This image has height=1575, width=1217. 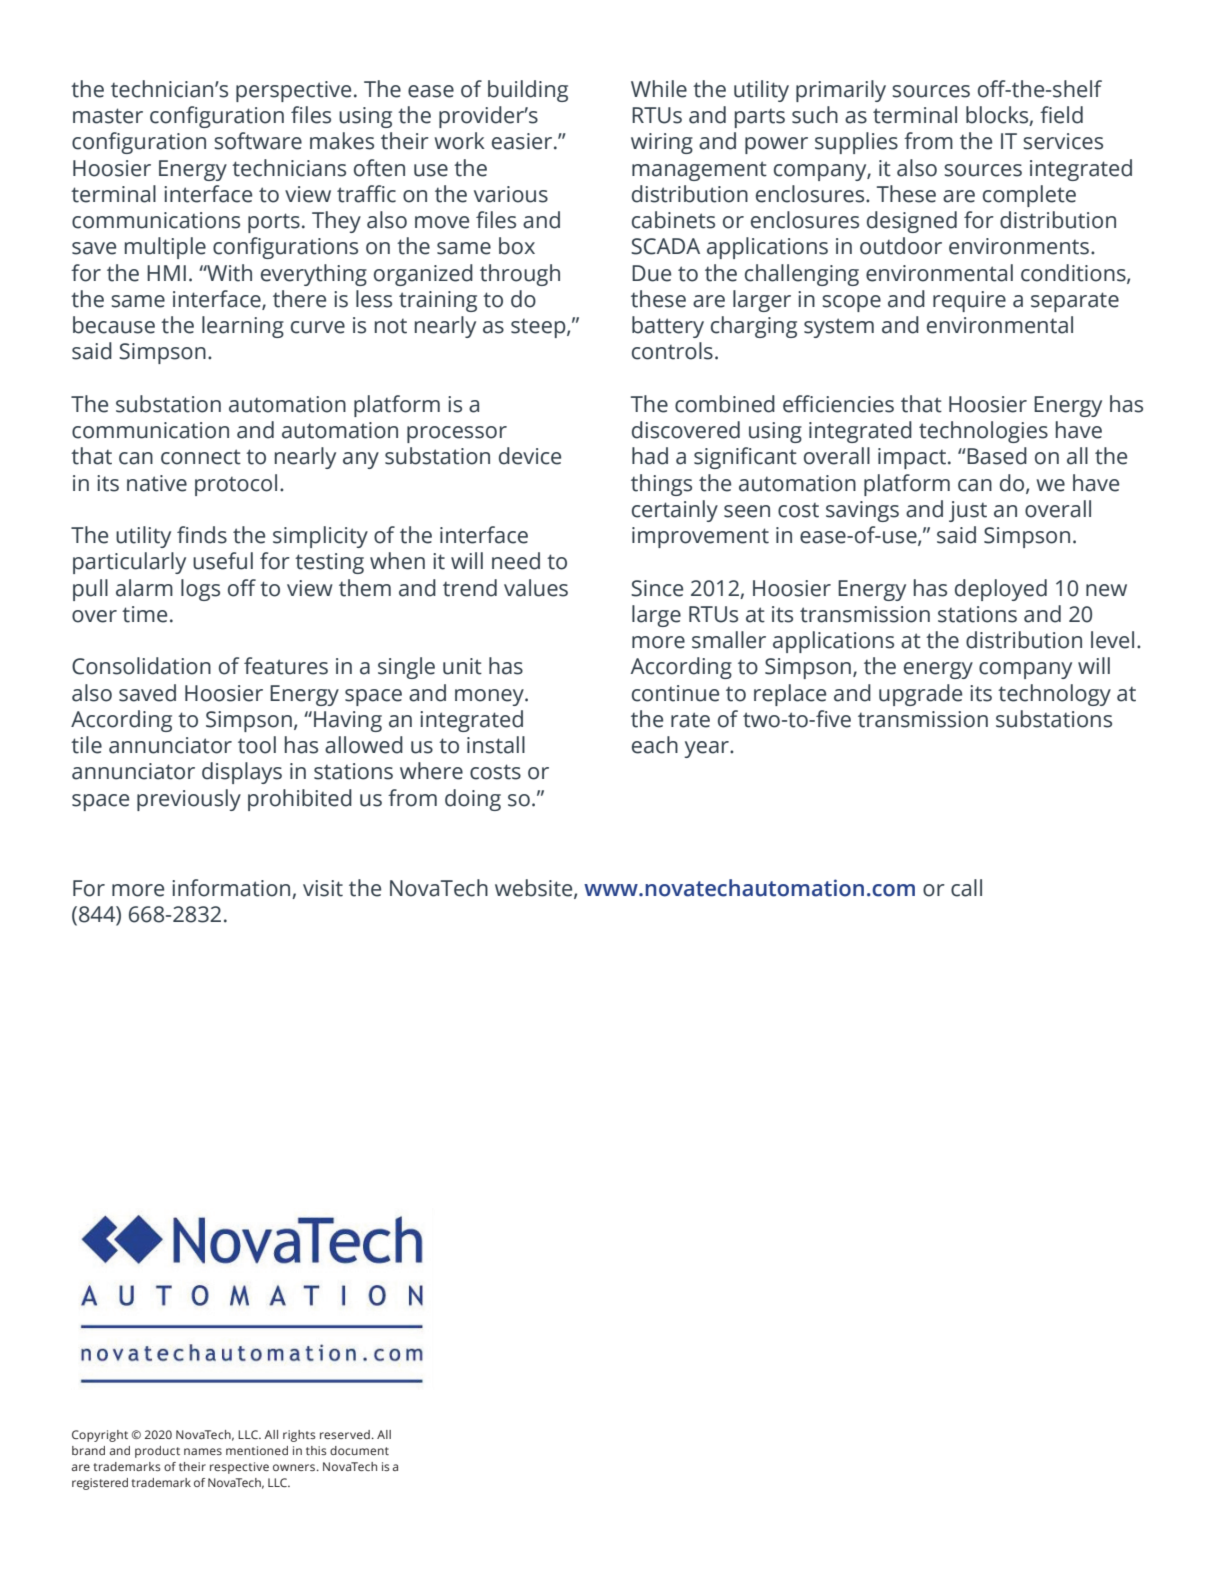 I want to click on services, so click(x=1063, y=141).
